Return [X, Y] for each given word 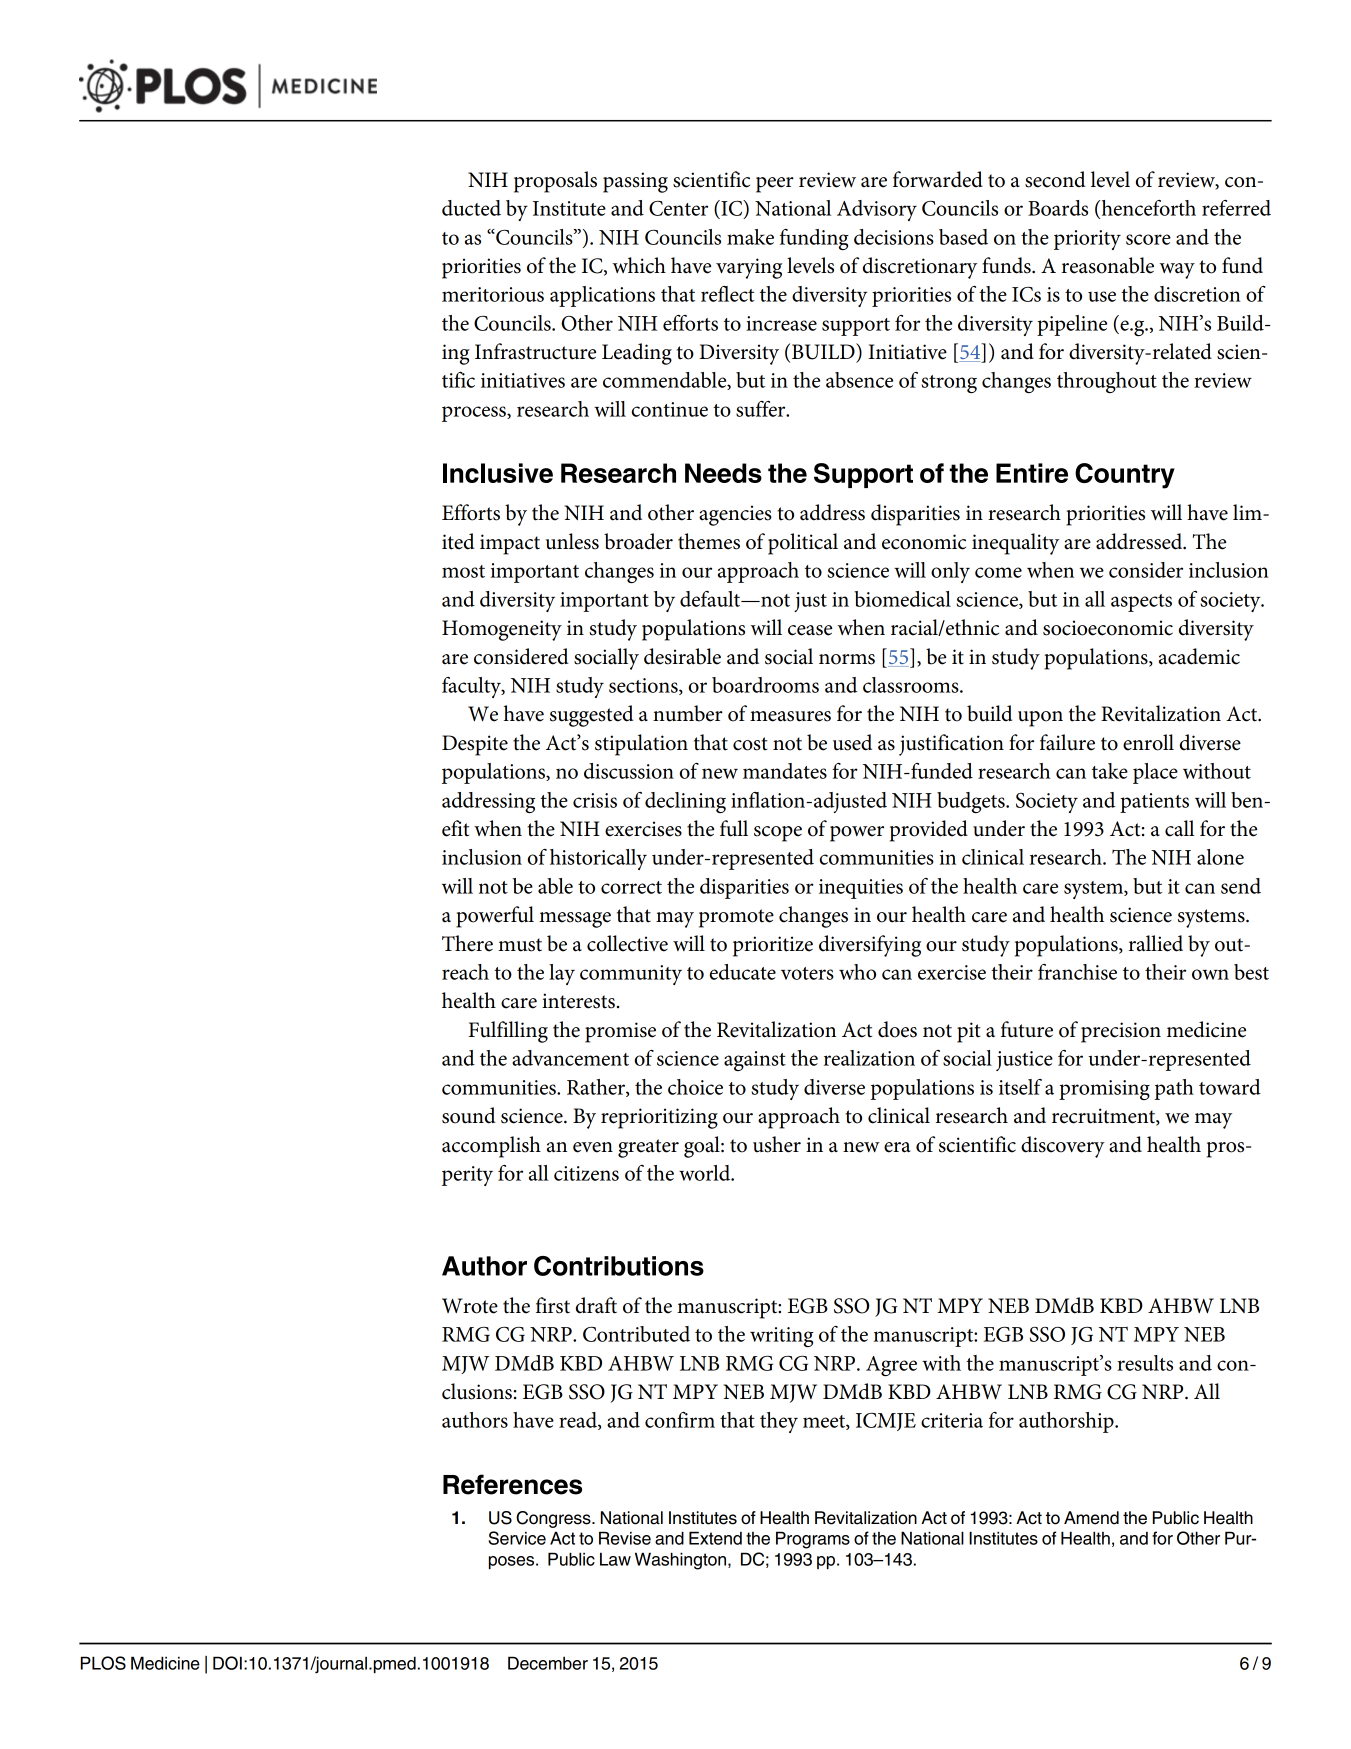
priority [1087, 240]
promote [736, 918]
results [1145, 1363]
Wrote [470, 1306]
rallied [1156, 943]
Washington [682, 1561]
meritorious [493, 294]
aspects [1141, 603]
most [463, 571]
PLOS [103, 1663]
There [467, 943]
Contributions [619, 1266]
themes [709, 541]
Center [678, 208]
